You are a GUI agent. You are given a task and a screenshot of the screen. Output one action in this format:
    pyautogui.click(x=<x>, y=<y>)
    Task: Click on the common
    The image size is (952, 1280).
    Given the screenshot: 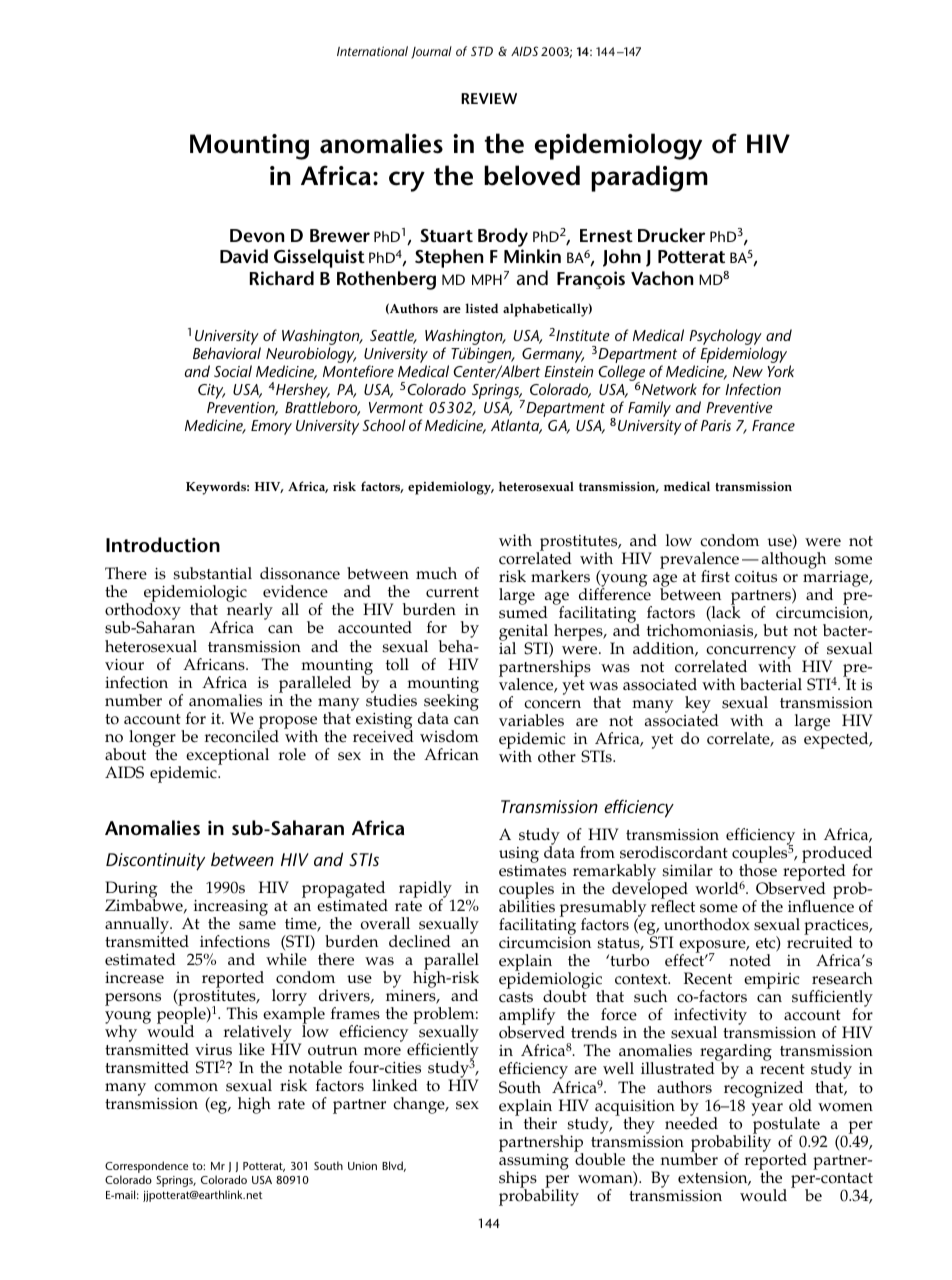 What is the action you would take?
    pyautogui.click(x=186, y=1087)
